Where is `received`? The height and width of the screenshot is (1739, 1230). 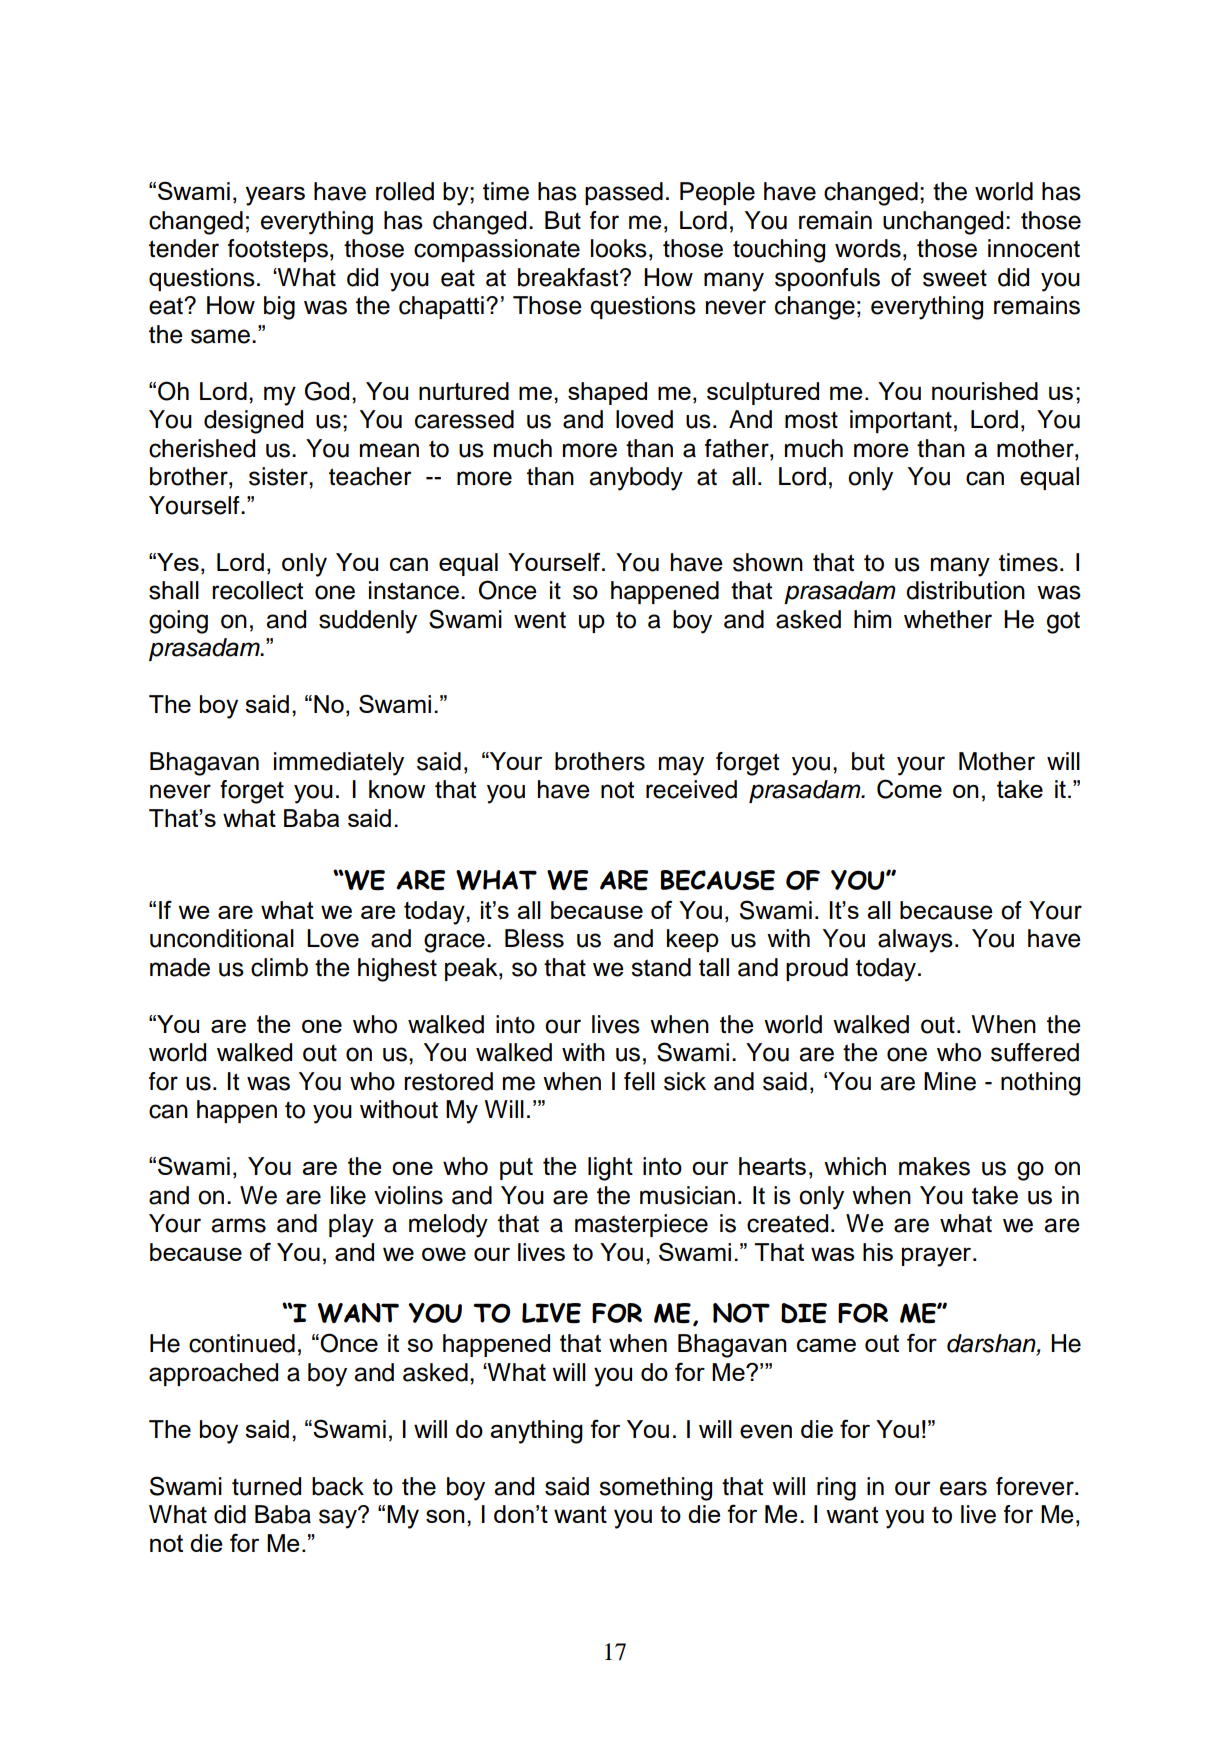
received is located at coordinates (691, 789).
